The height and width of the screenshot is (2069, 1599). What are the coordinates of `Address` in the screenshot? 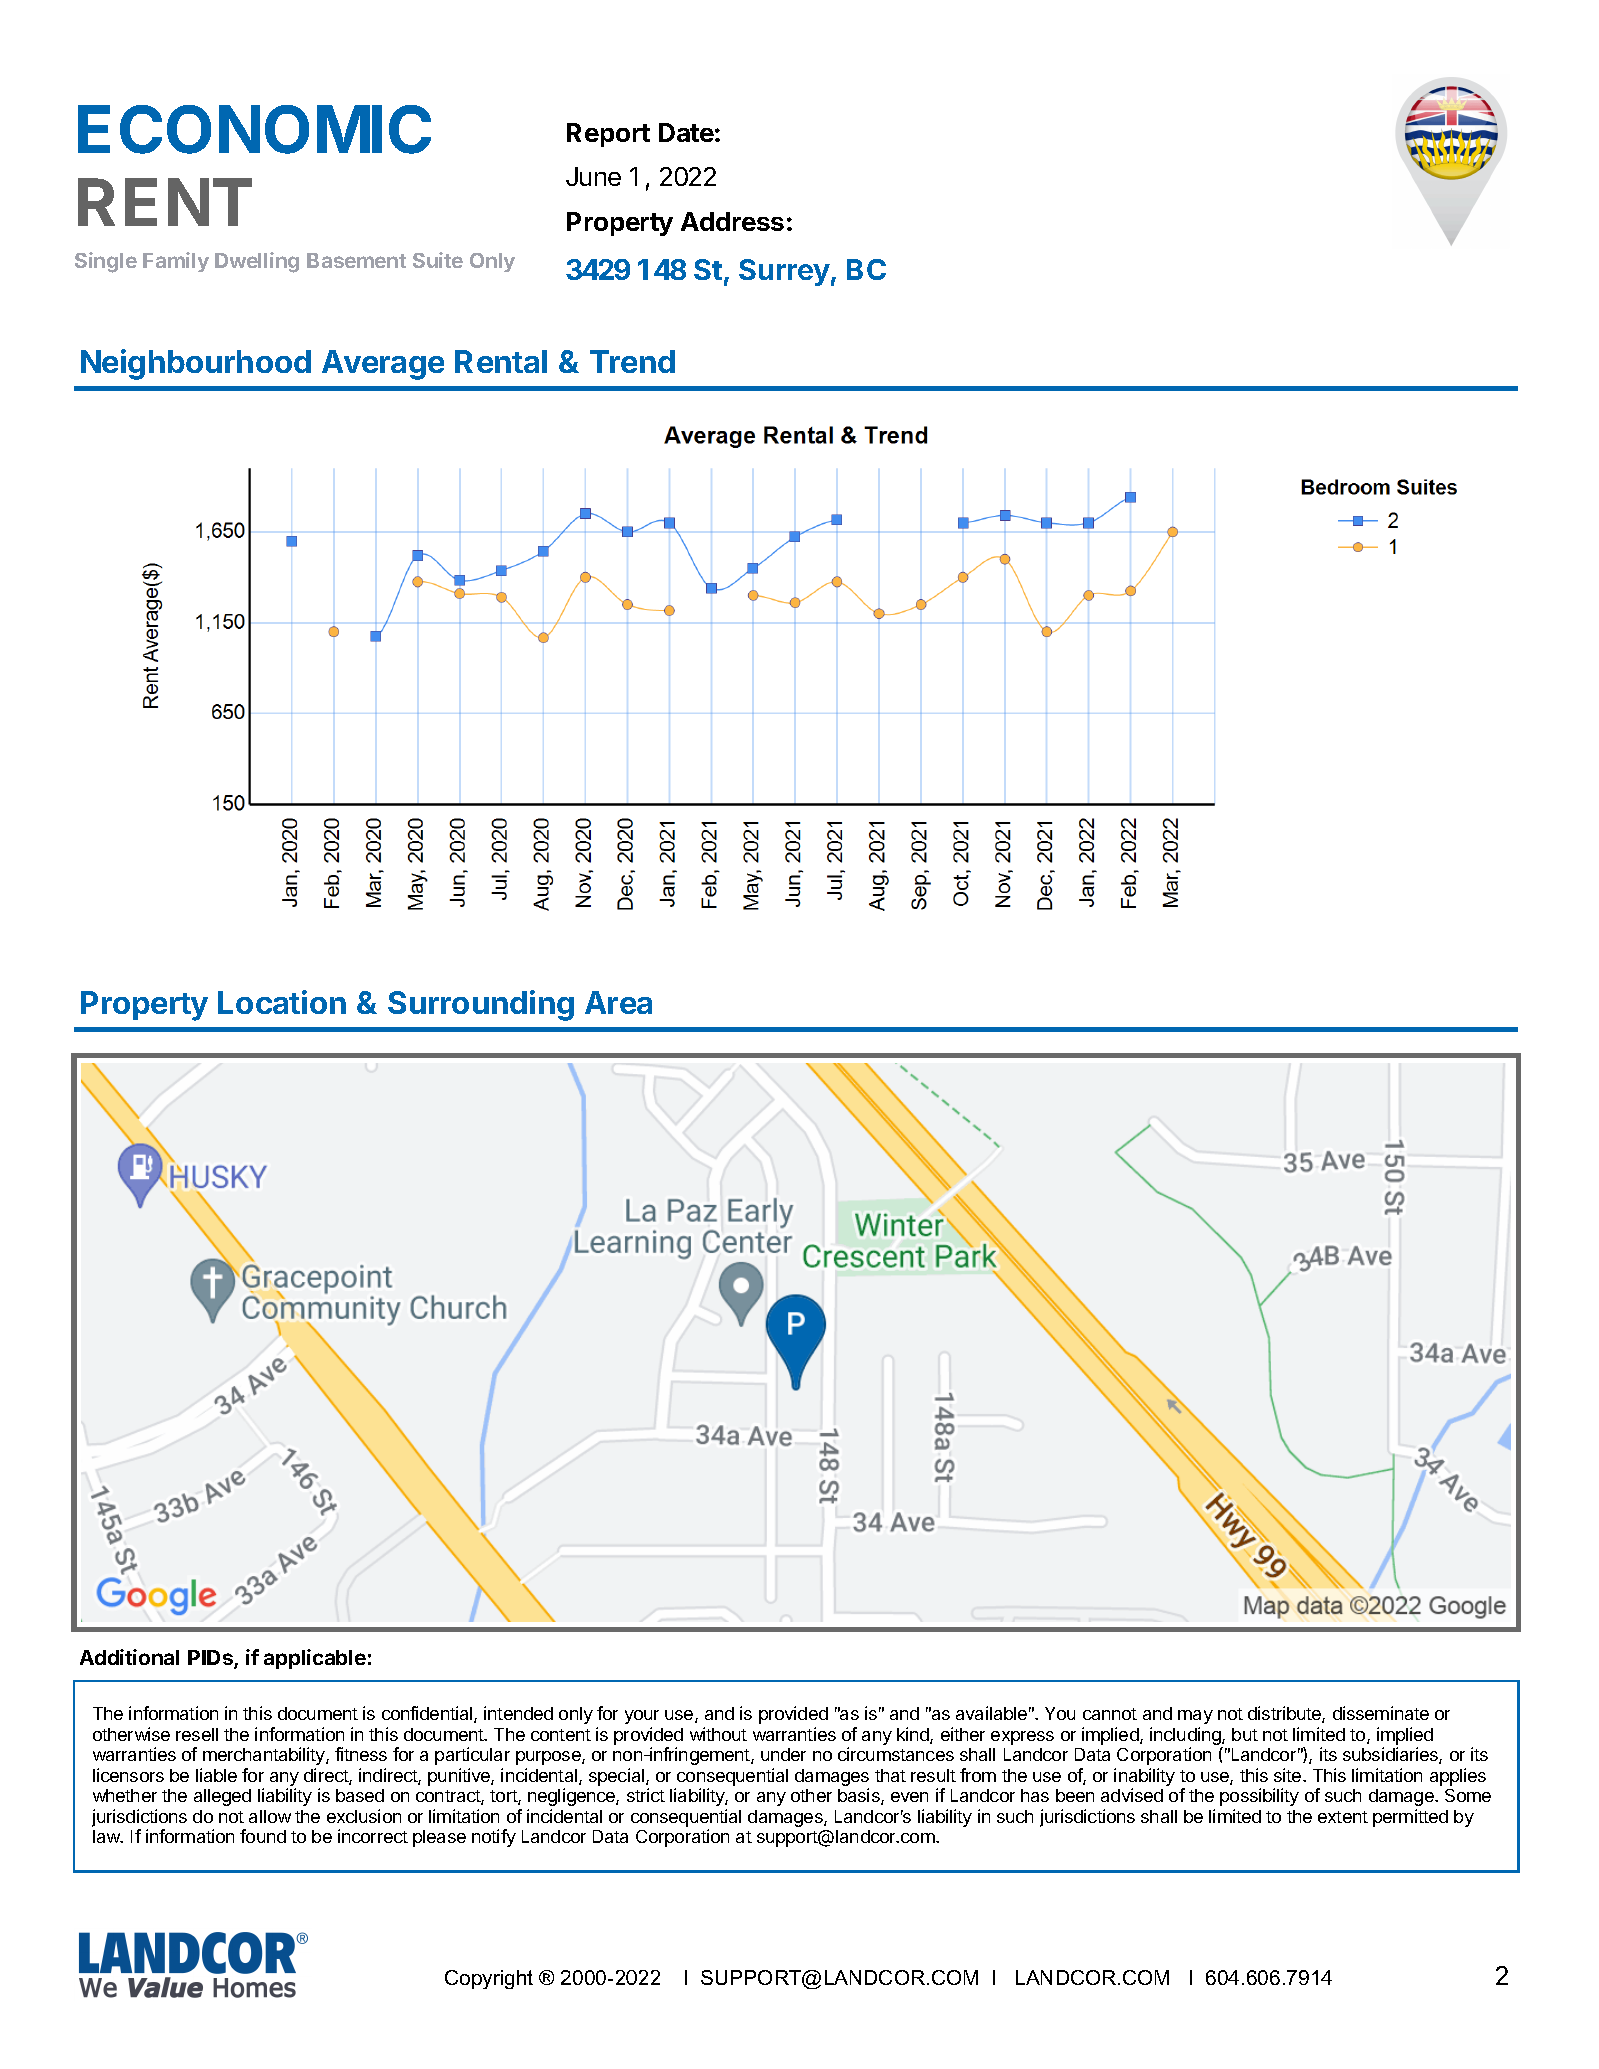 It's located at (732, 221).
